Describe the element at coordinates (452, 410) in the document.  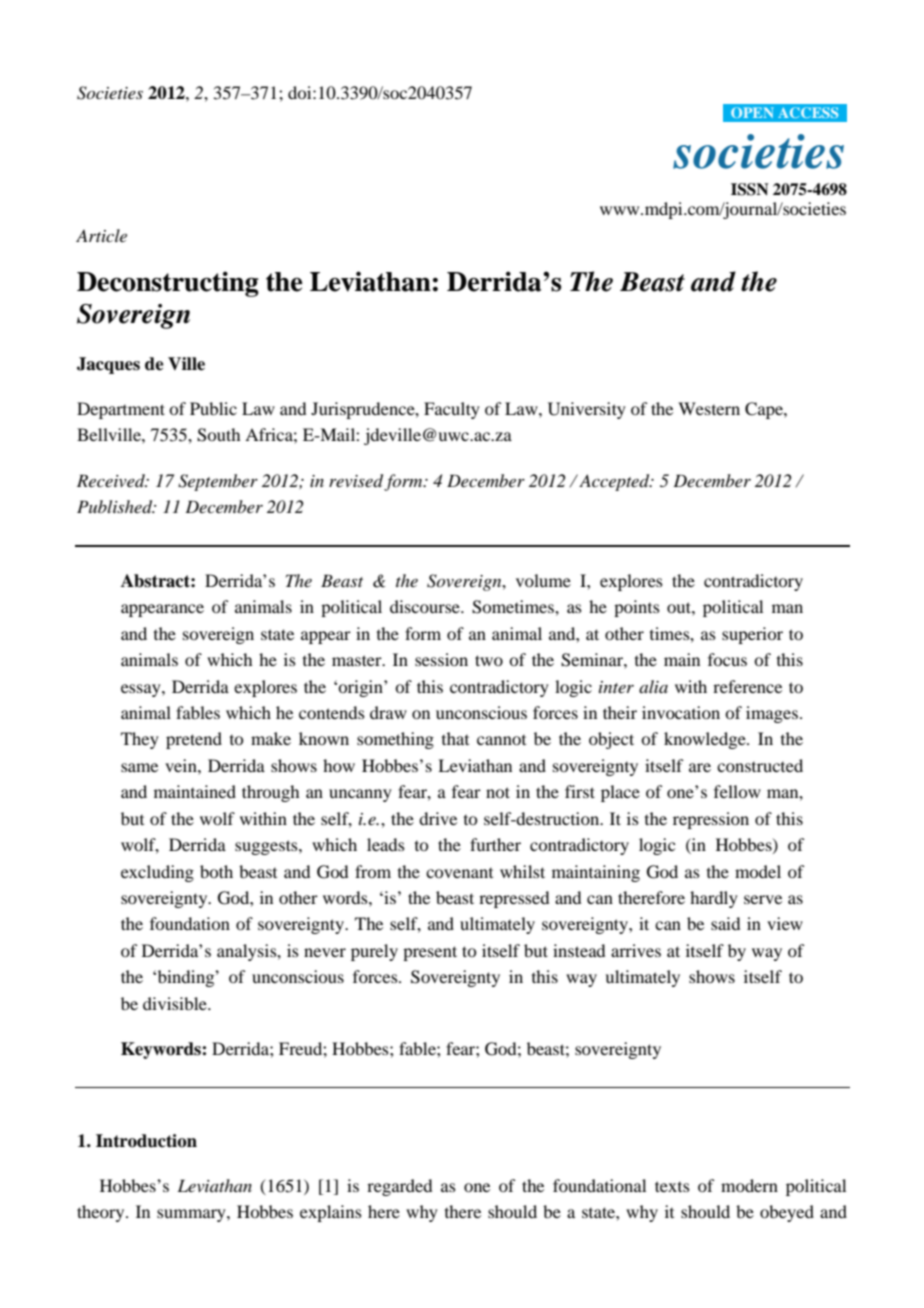
I see `Faculty` at that location.
